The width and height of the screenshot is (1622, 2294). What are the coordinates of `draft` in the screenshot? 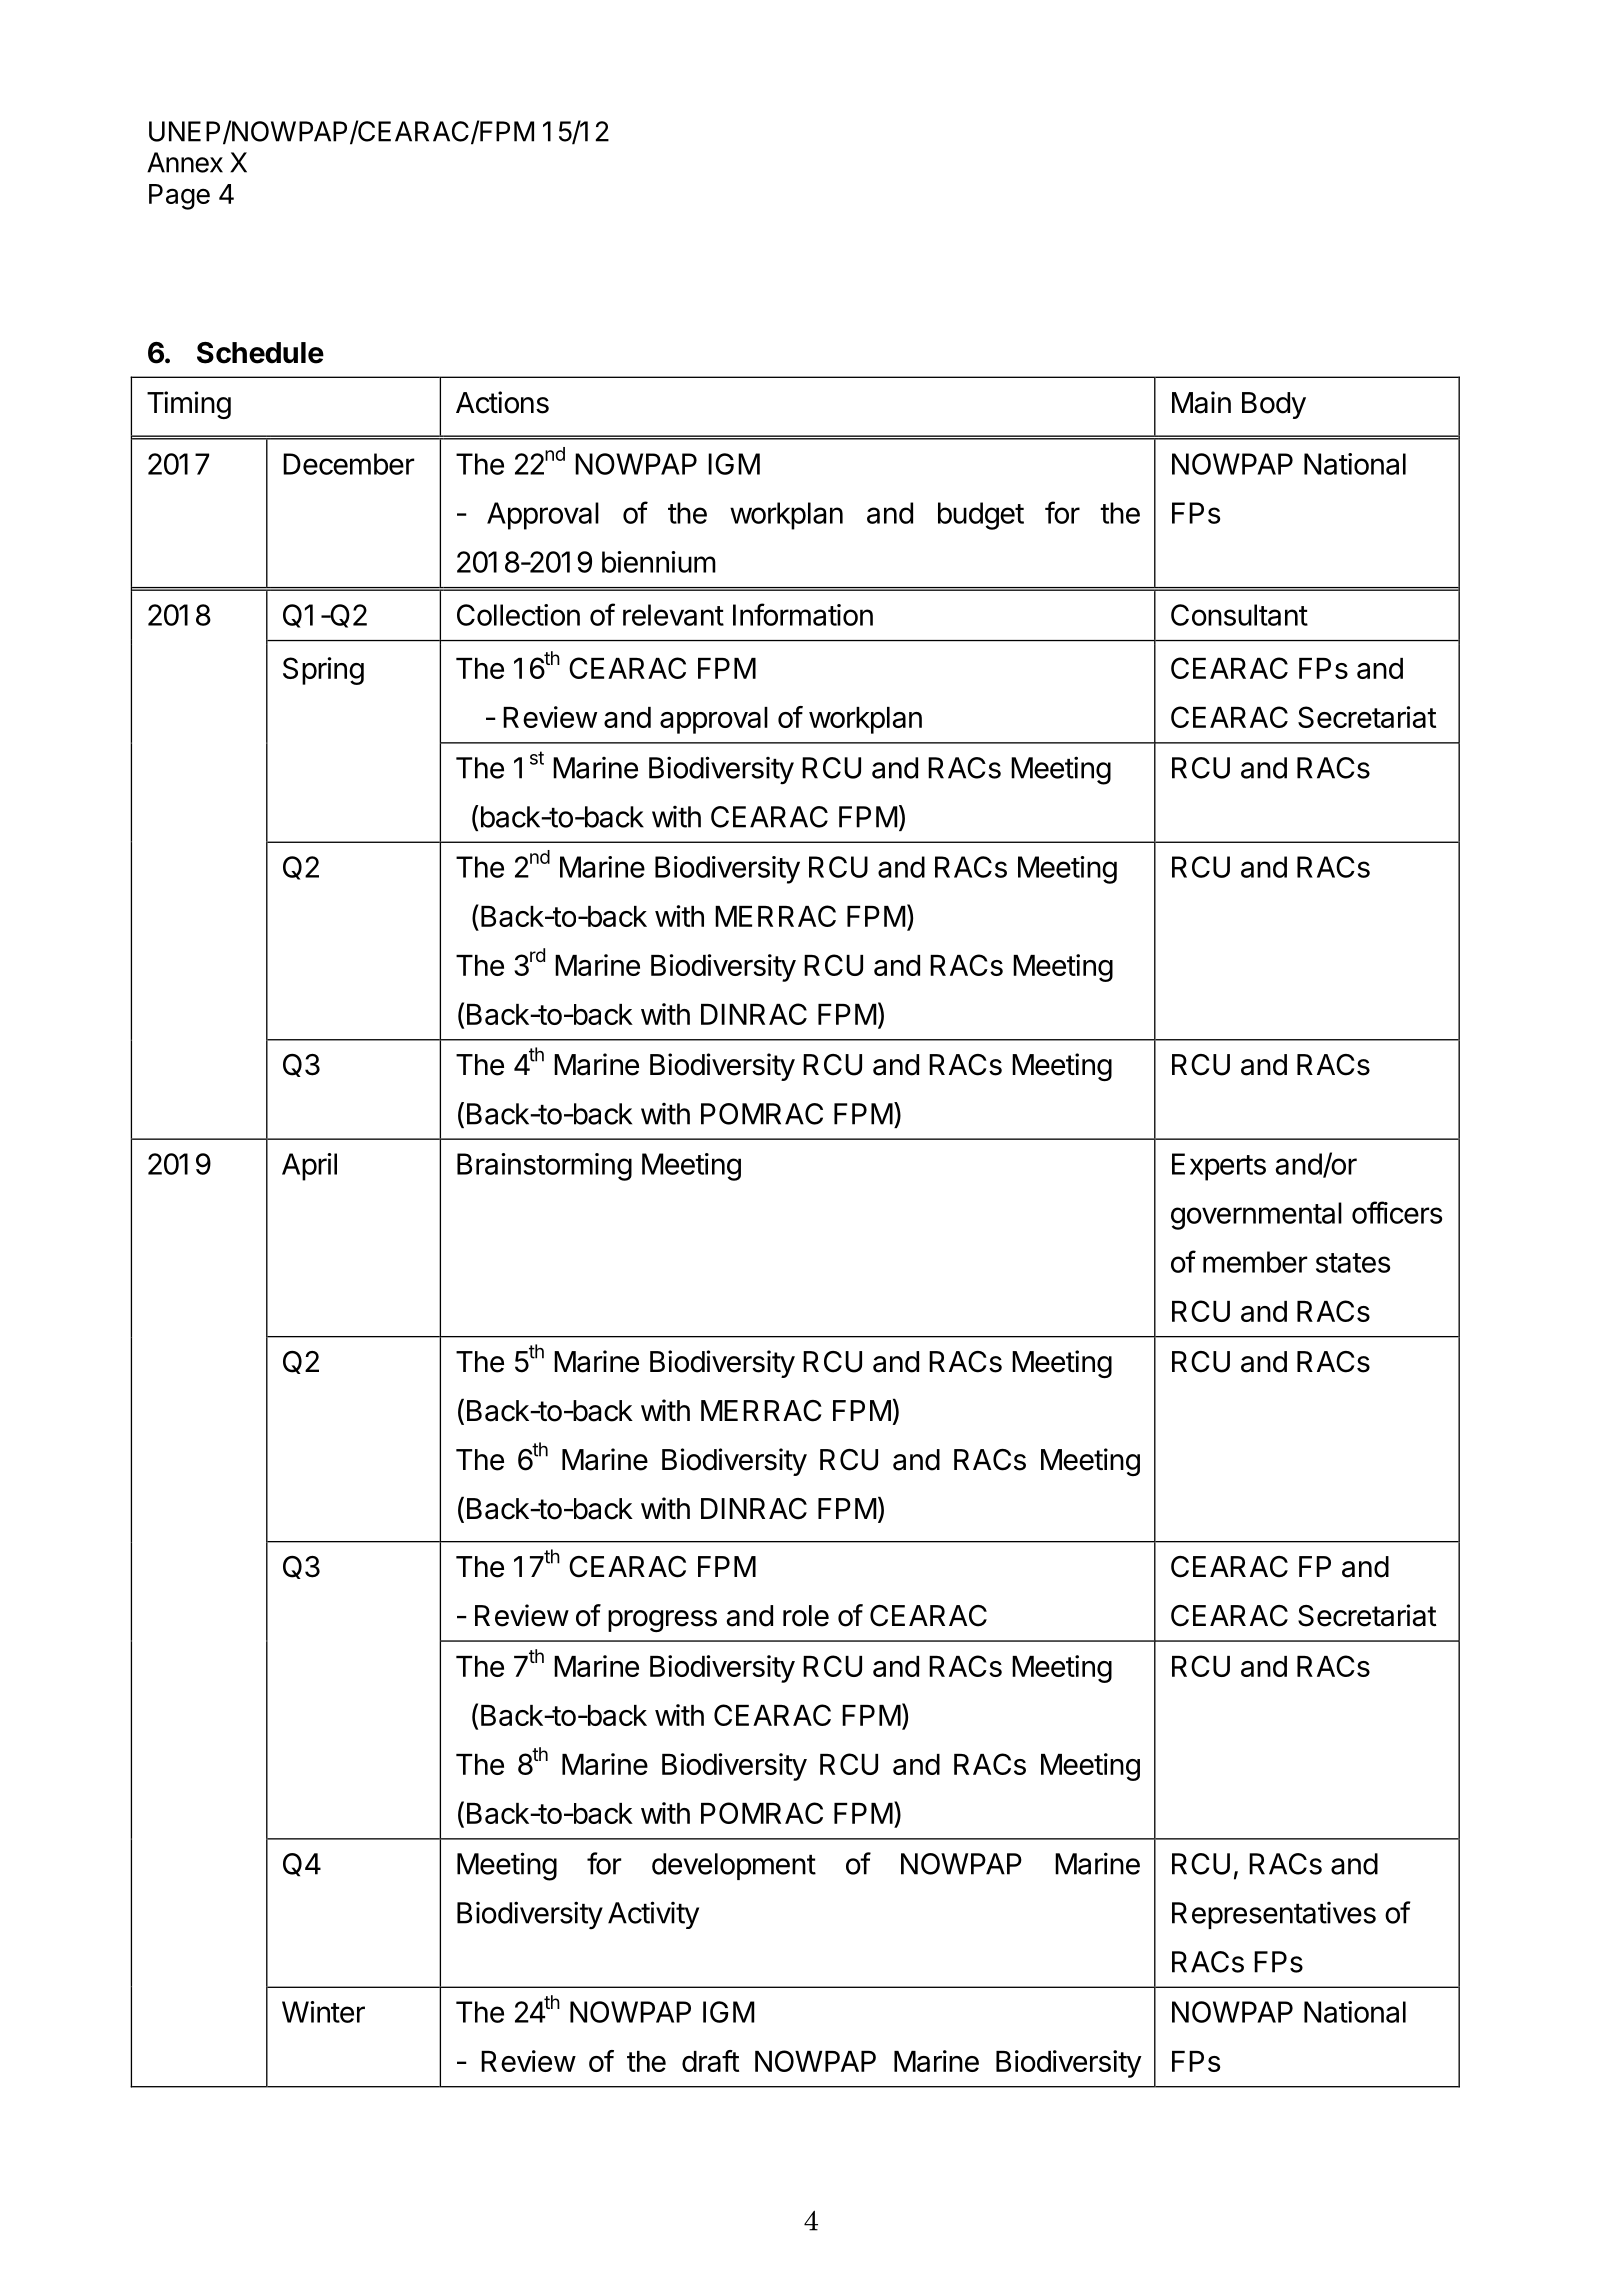 It's located at (710, 2061).
